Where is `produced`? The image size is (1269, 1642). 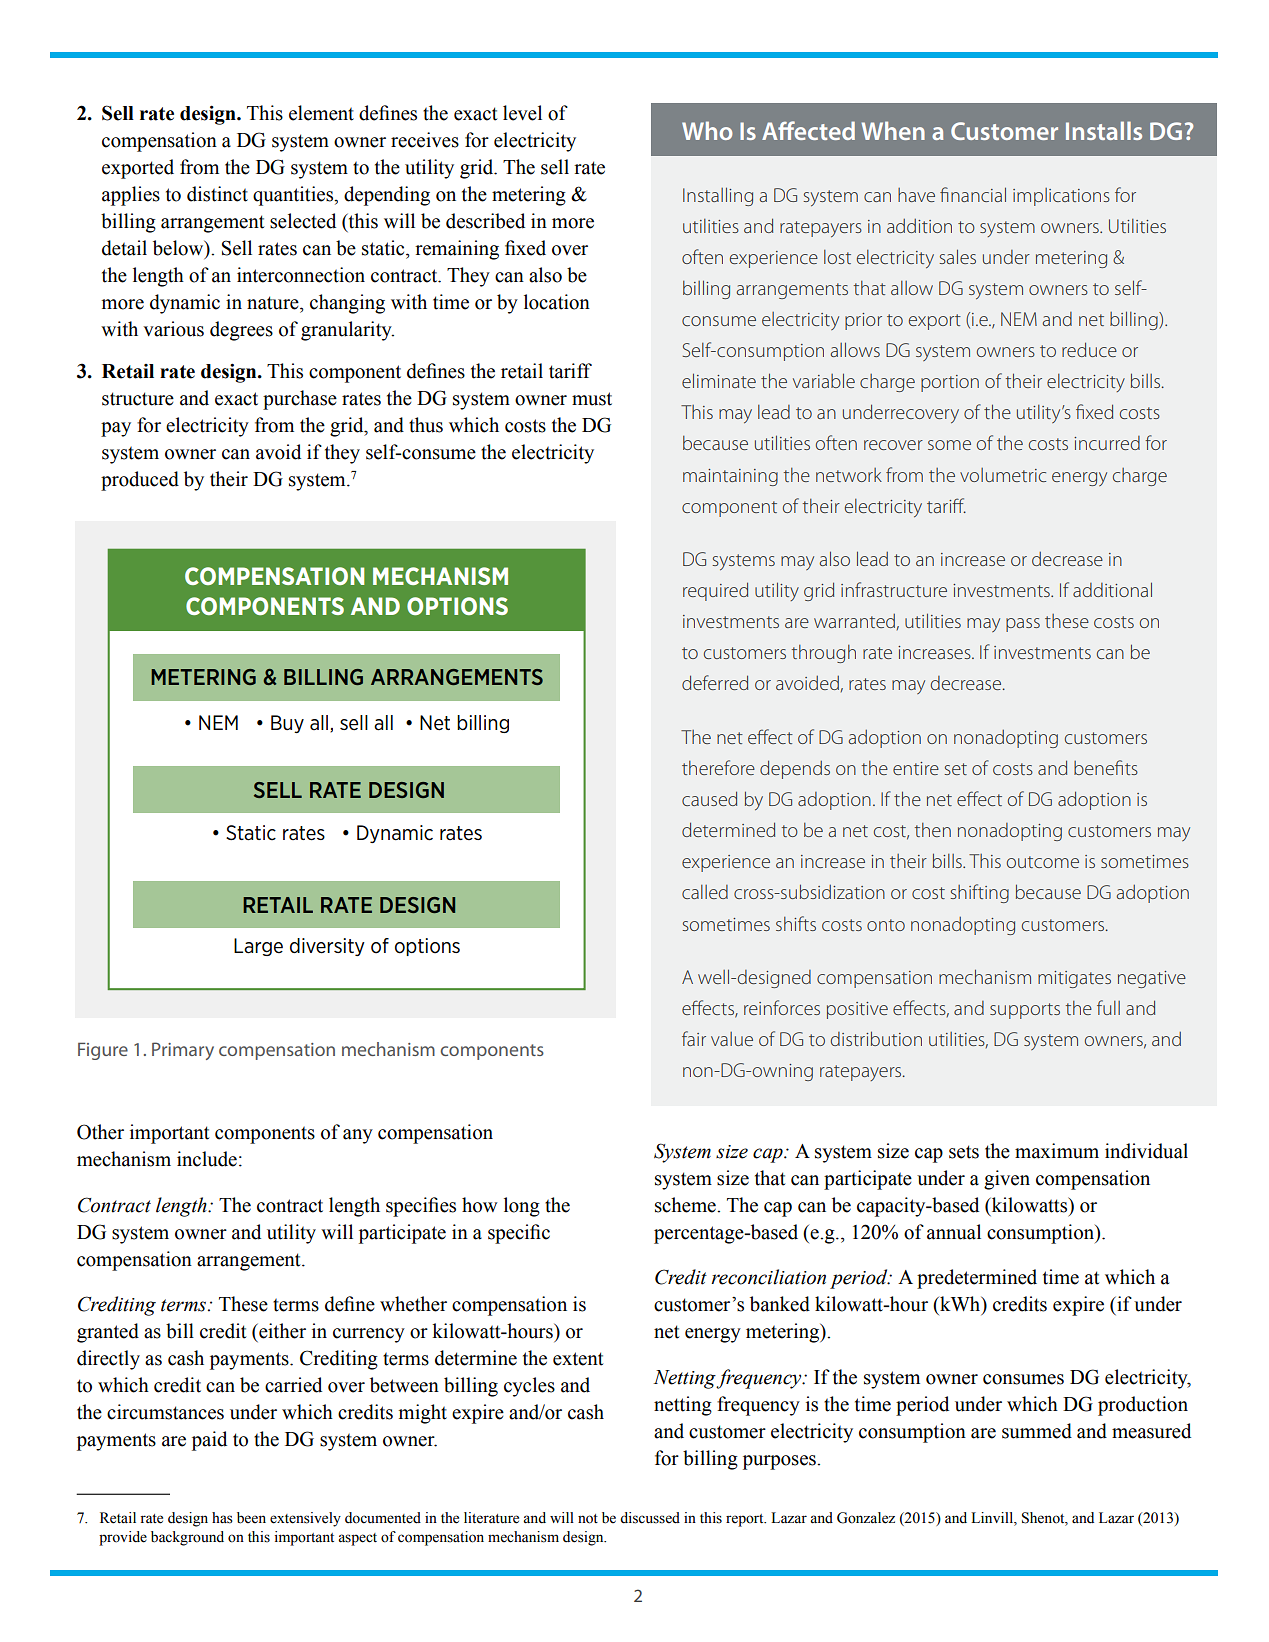 produced is located at coordinates (140, 481).
